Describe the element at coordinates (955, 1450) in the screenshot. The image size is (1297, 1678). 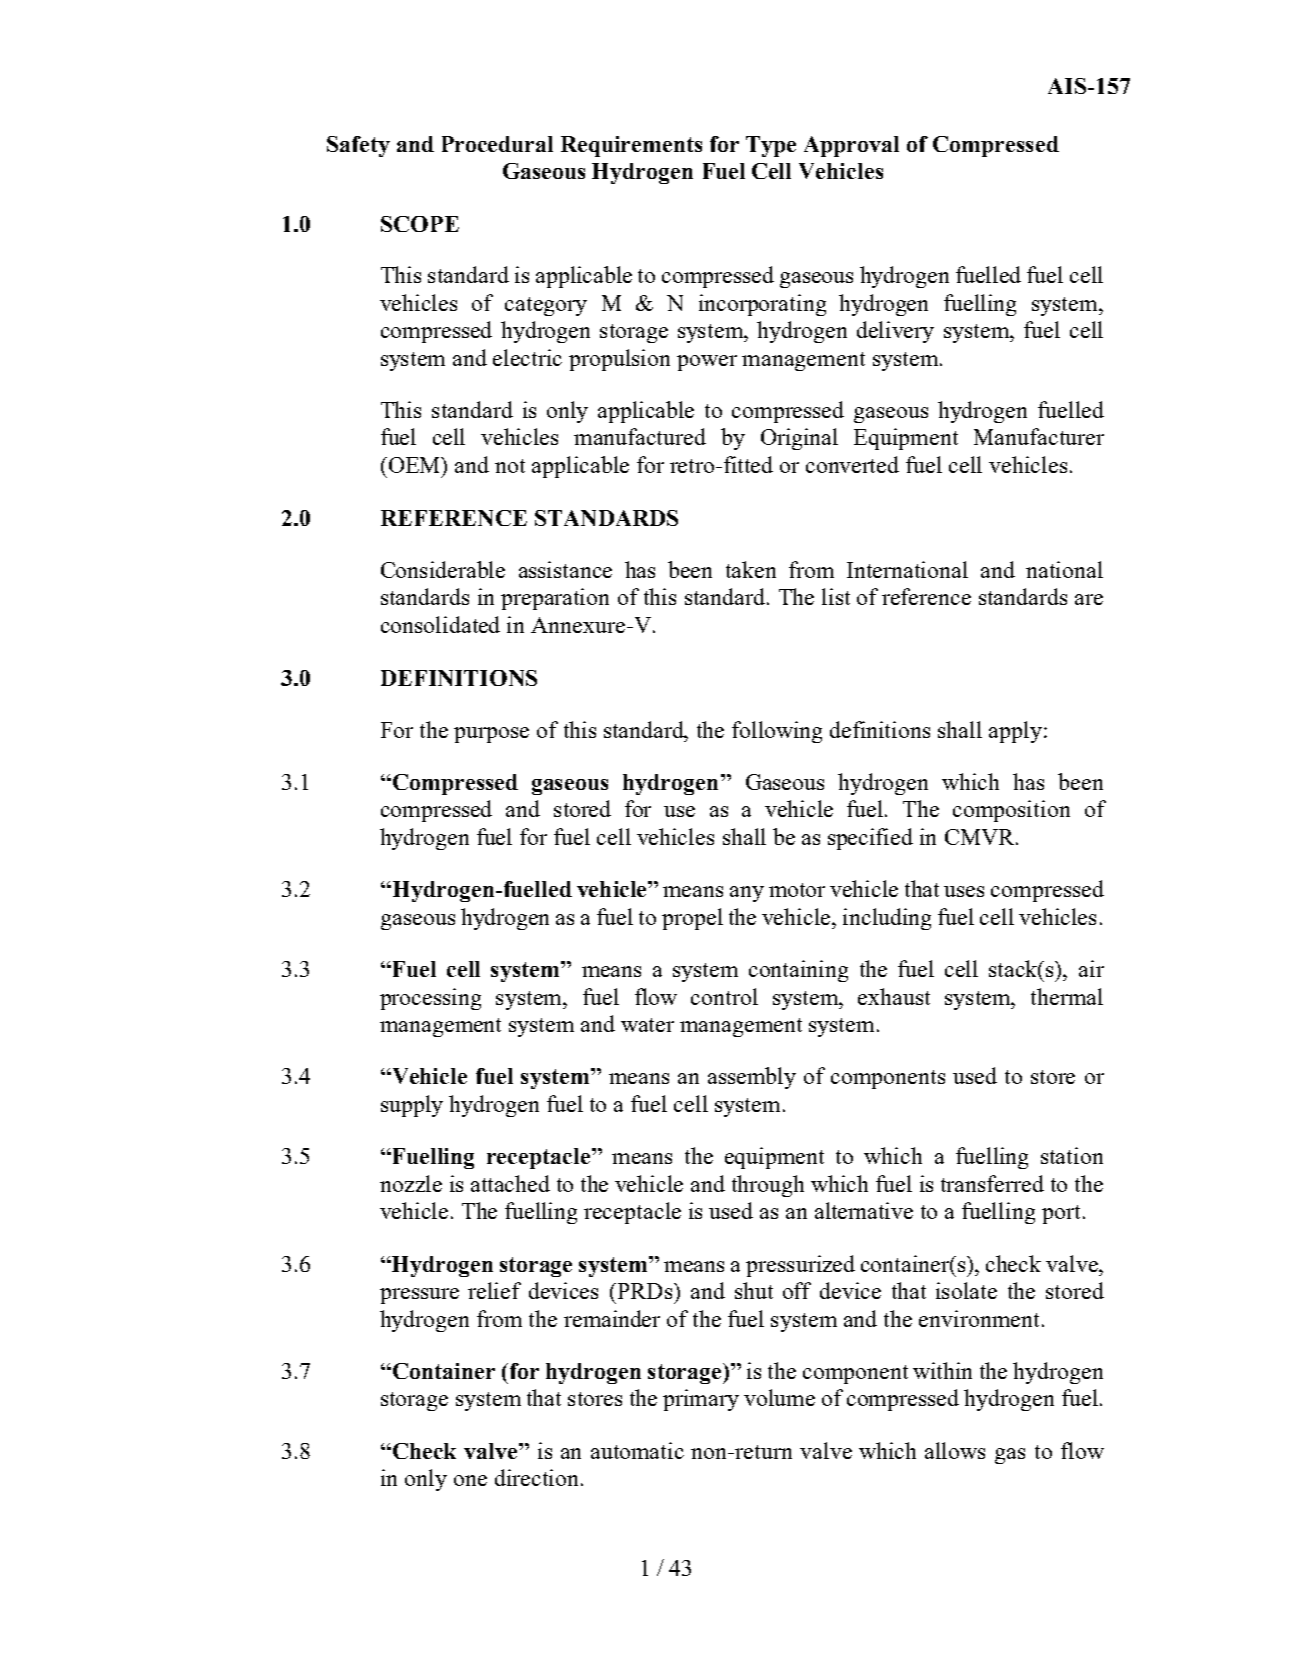
I see `allows` at that location.
